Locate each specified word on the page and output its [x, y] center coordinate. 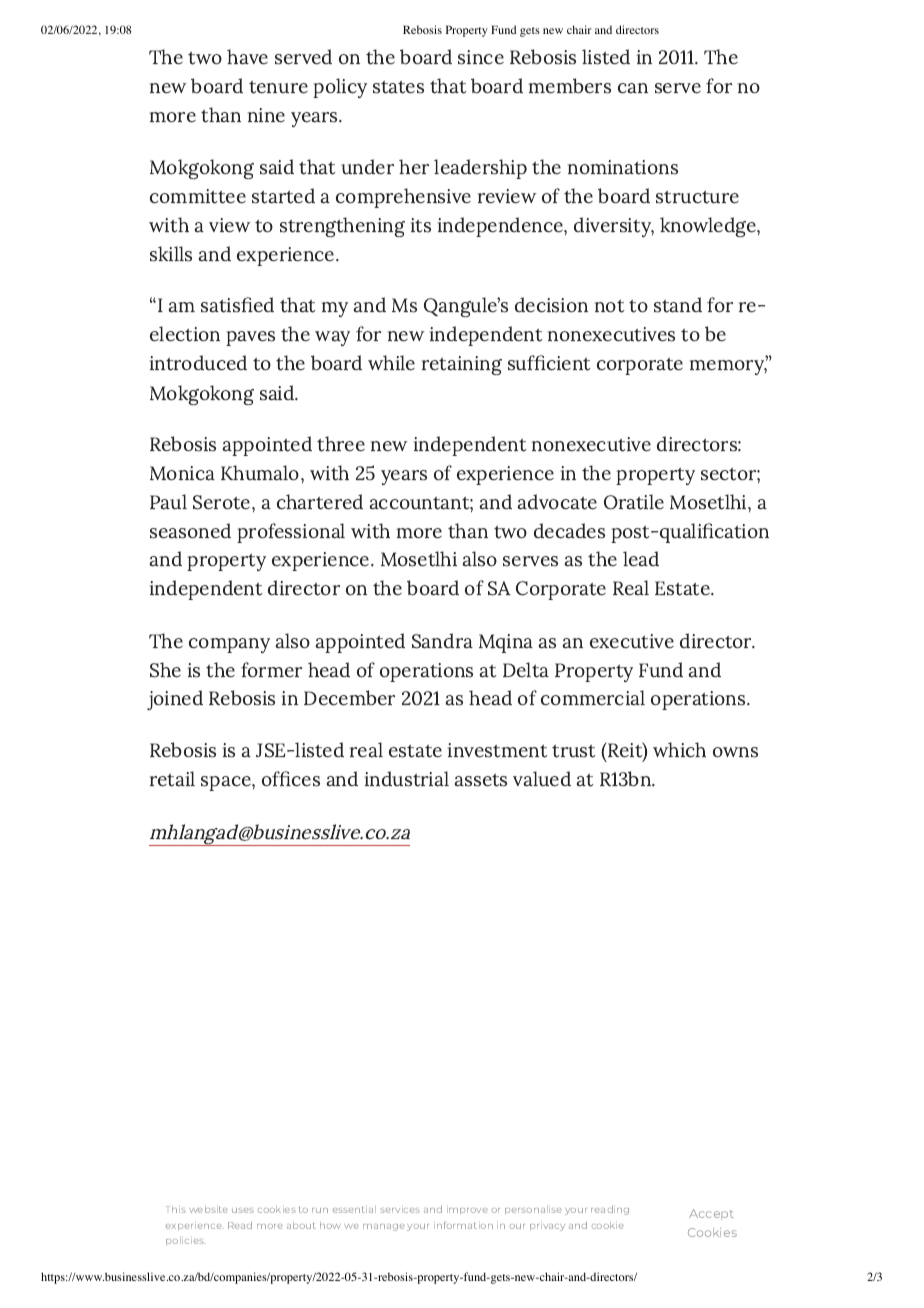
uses [243, 1210]
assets [481, 780]
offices [291, 779]
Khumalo [261, 473]
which [679, 750]
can [633, 88]
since [481, 57]
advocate [557, 502]
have [247, 57]
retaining [462, 365]
